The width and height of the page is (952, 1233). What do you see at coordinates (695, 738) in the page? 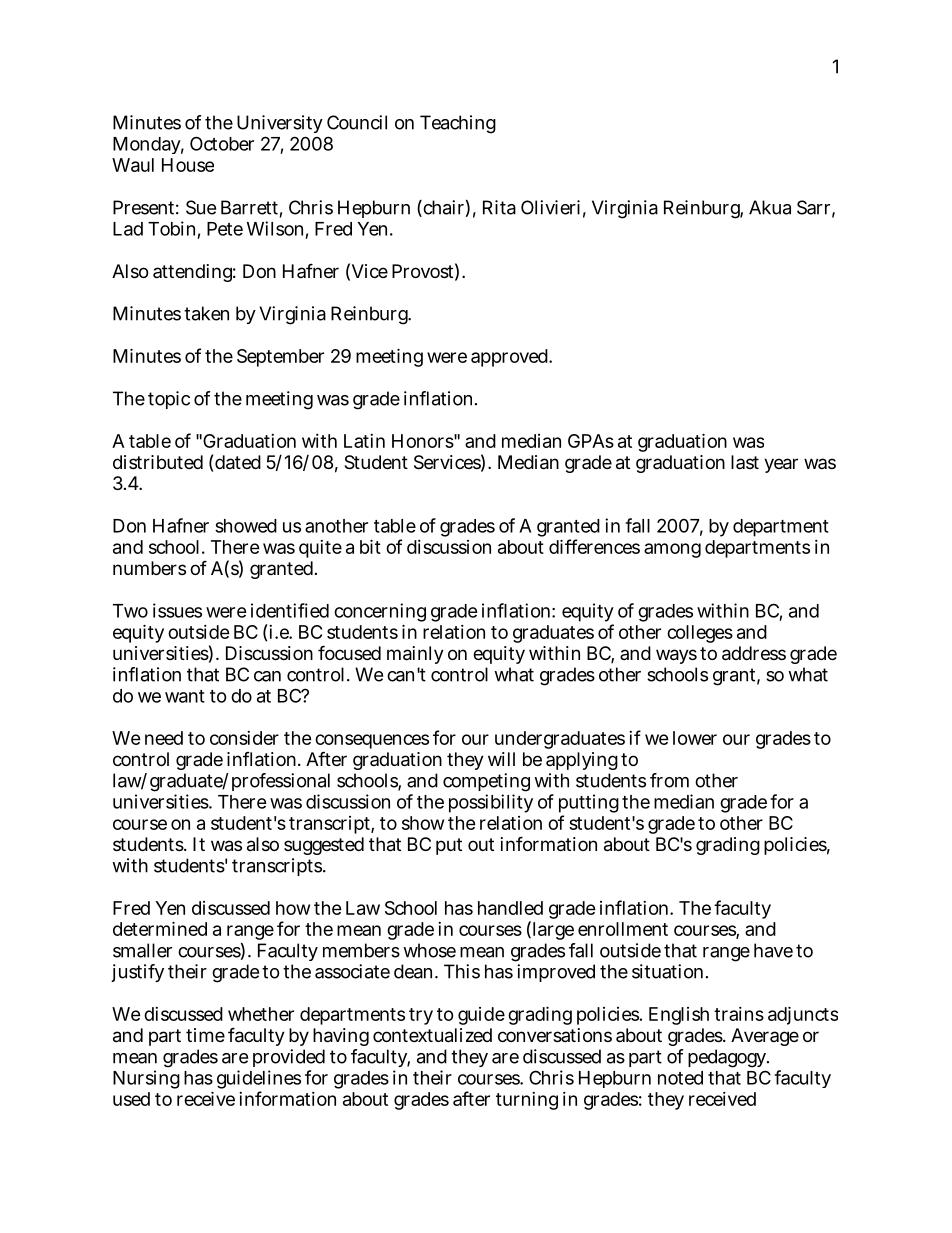
I see `lower` at bounding box center [695, 738].
